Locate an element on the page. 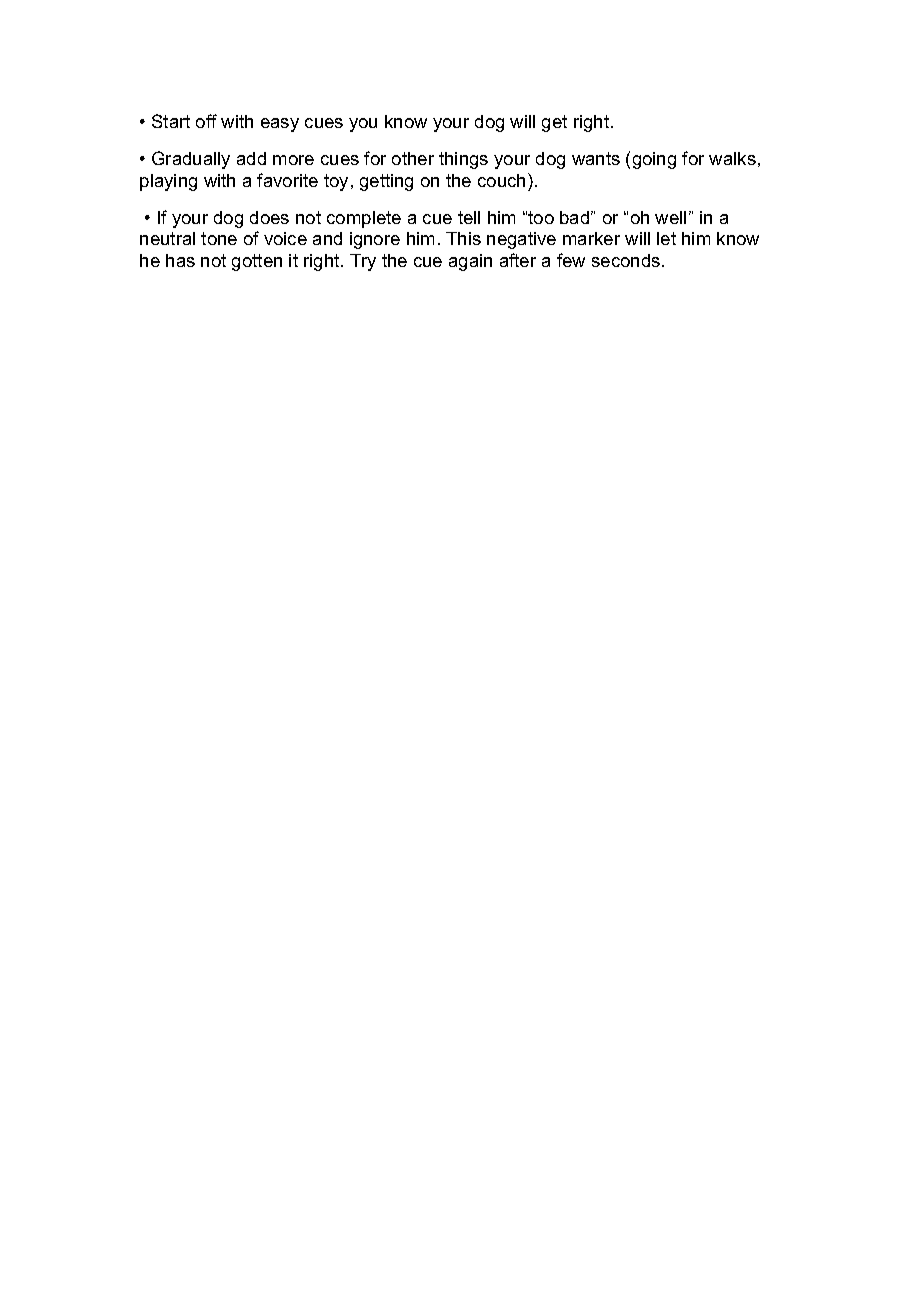 The width and height of the page is (924, 1308). wants is located at coordinates (596, 158).
